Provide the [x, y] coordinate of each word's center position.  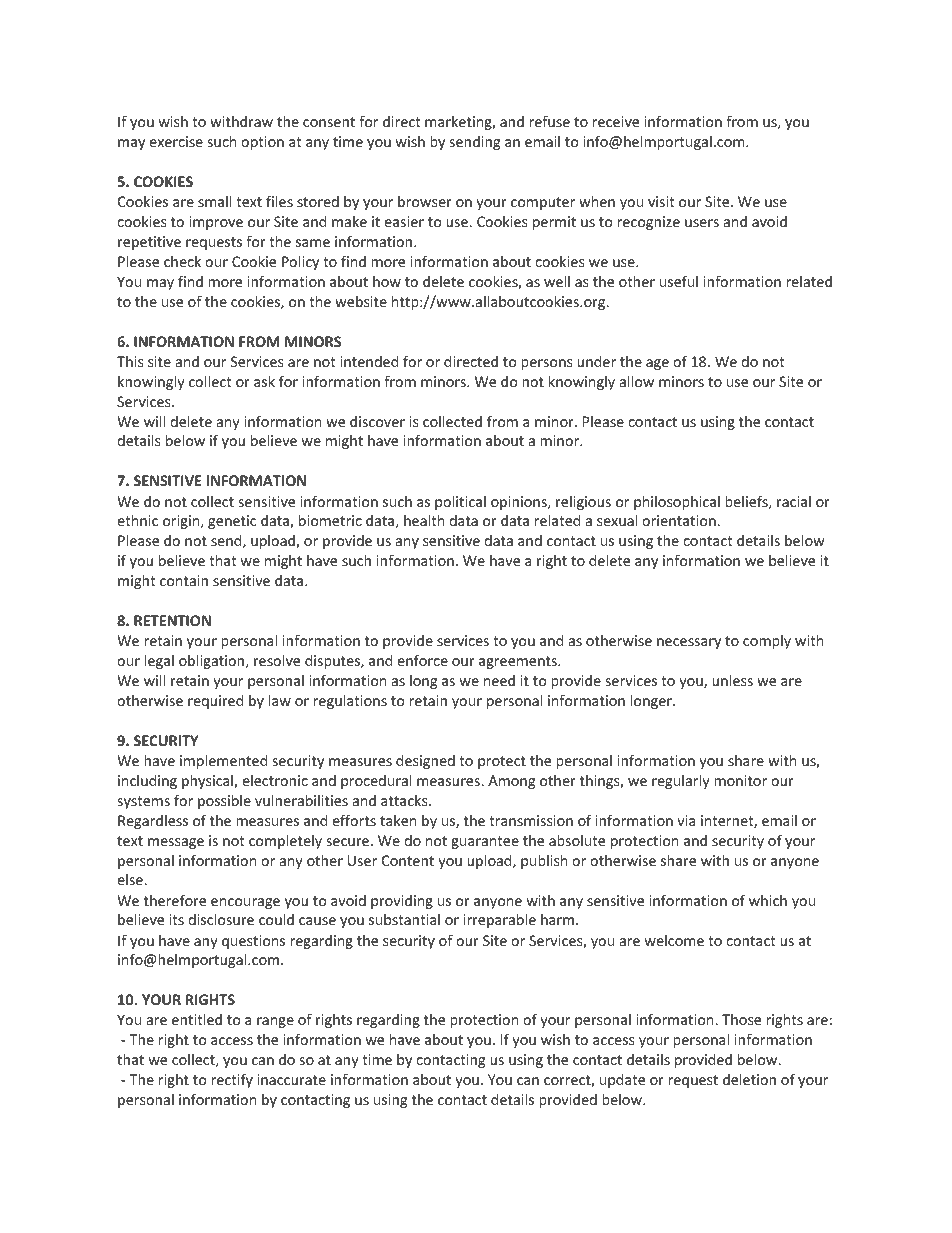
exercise [176, 141]
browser [425, 201]
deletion [749, 1079]
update [622, 1081]
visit [661, 201]
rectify [232, 1080]
